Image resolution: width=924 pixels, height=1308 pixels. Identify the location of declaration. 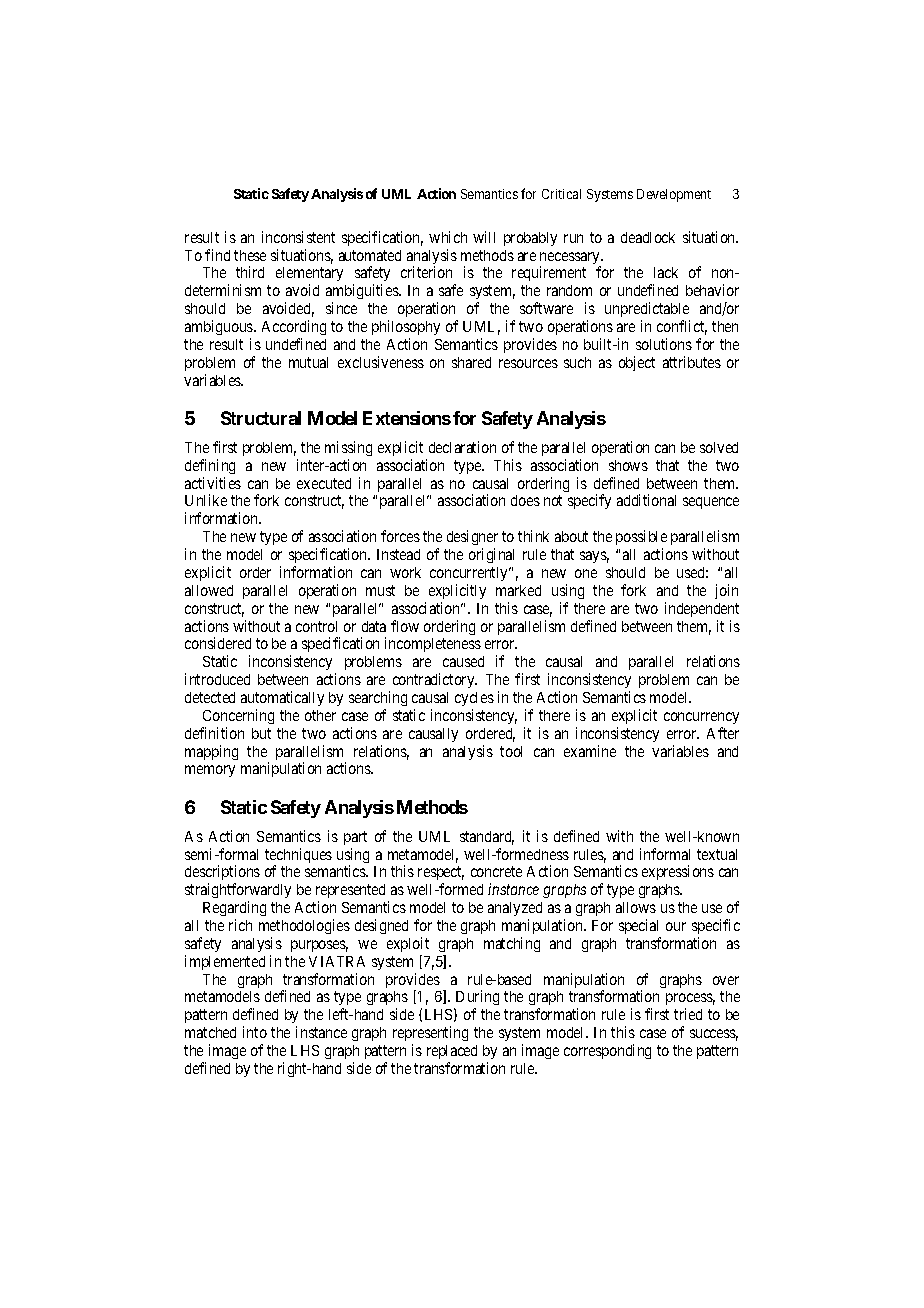
(462, 447).
